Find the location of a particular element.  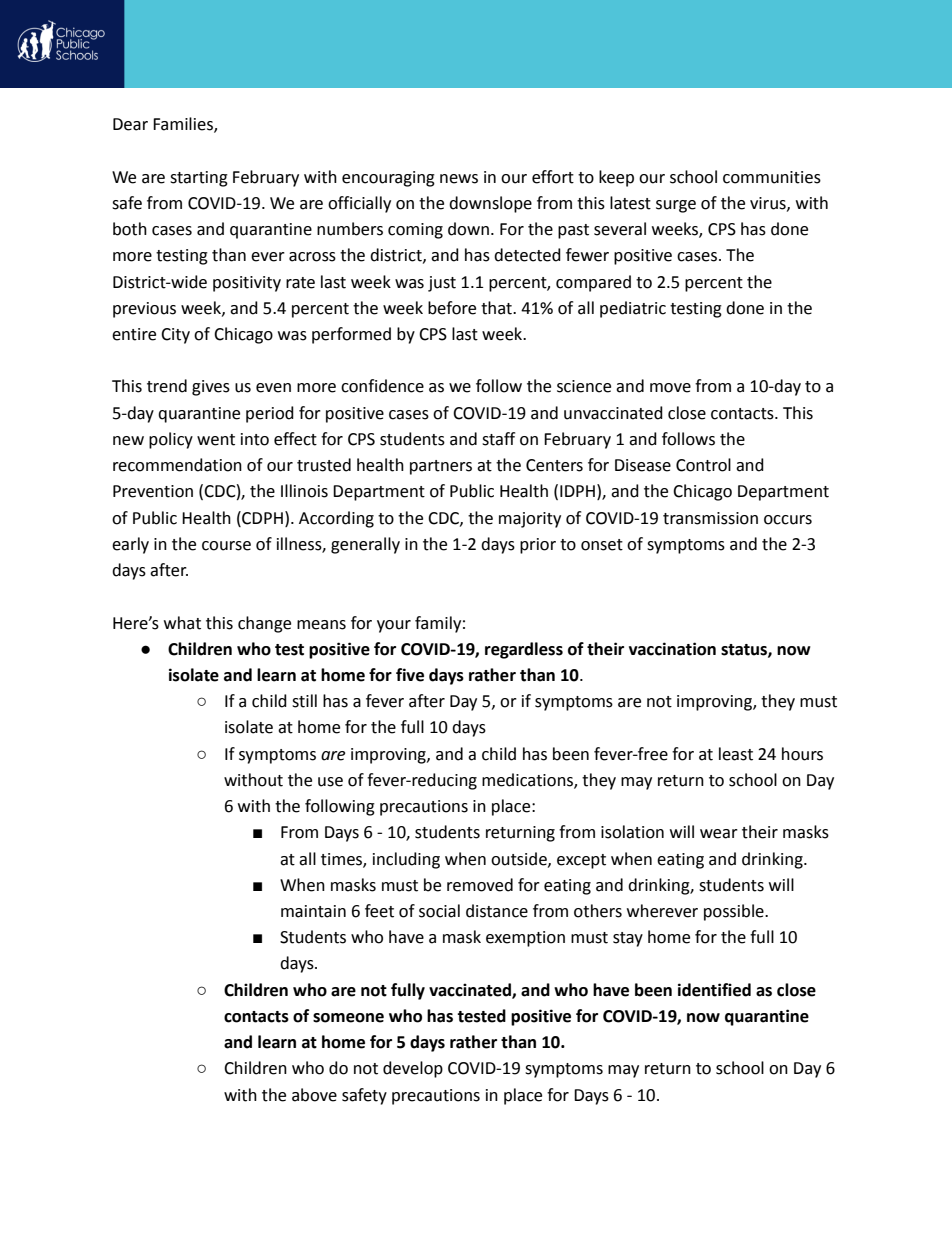

what is located at coordinates (182, 623).
